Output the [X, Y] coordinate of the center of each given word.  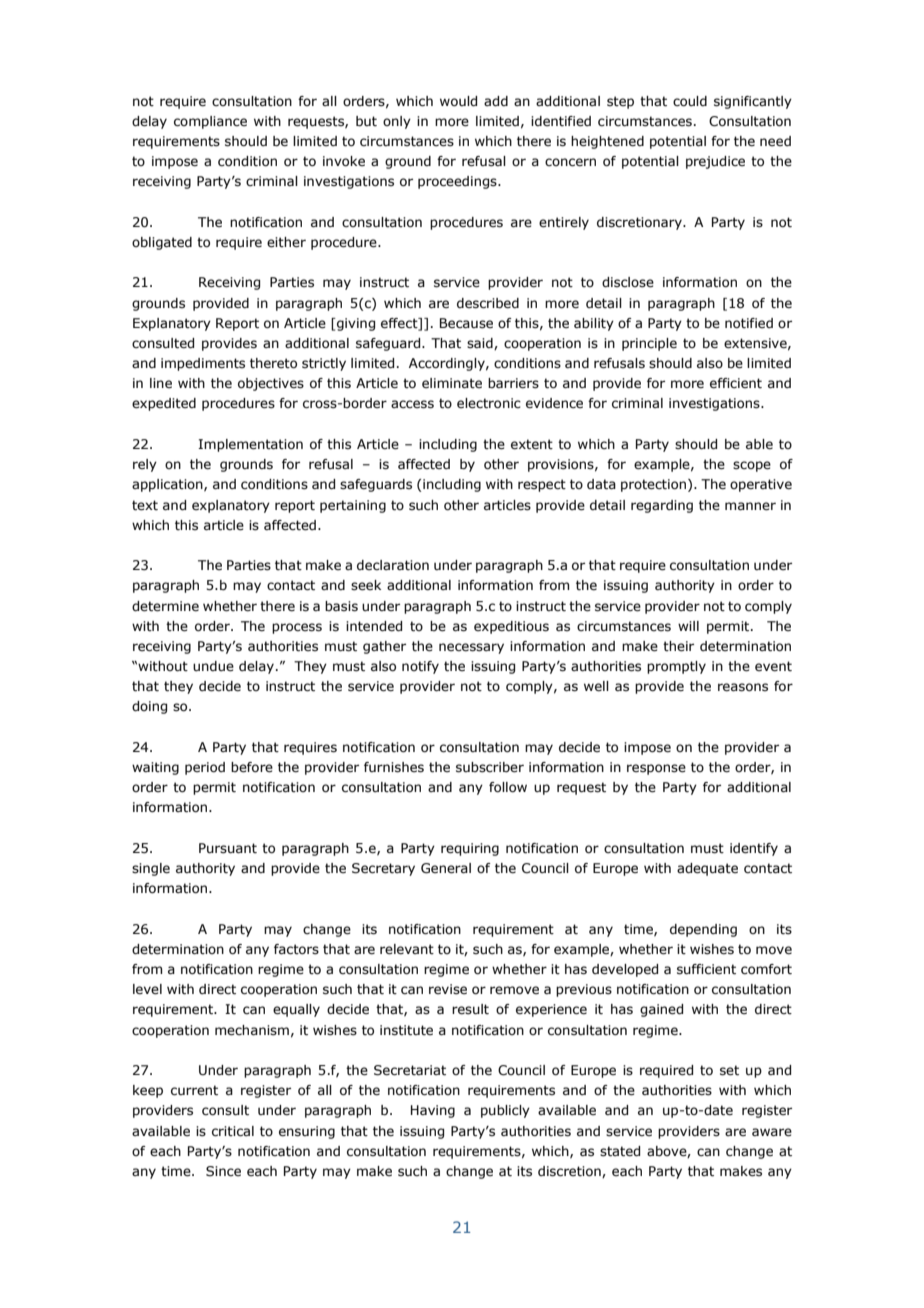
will [688, 626]
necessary [471, 648]
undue [213, 666]
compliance [210, 122]
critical [233, 1131]
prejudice [715, 162]
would [458, 101]
